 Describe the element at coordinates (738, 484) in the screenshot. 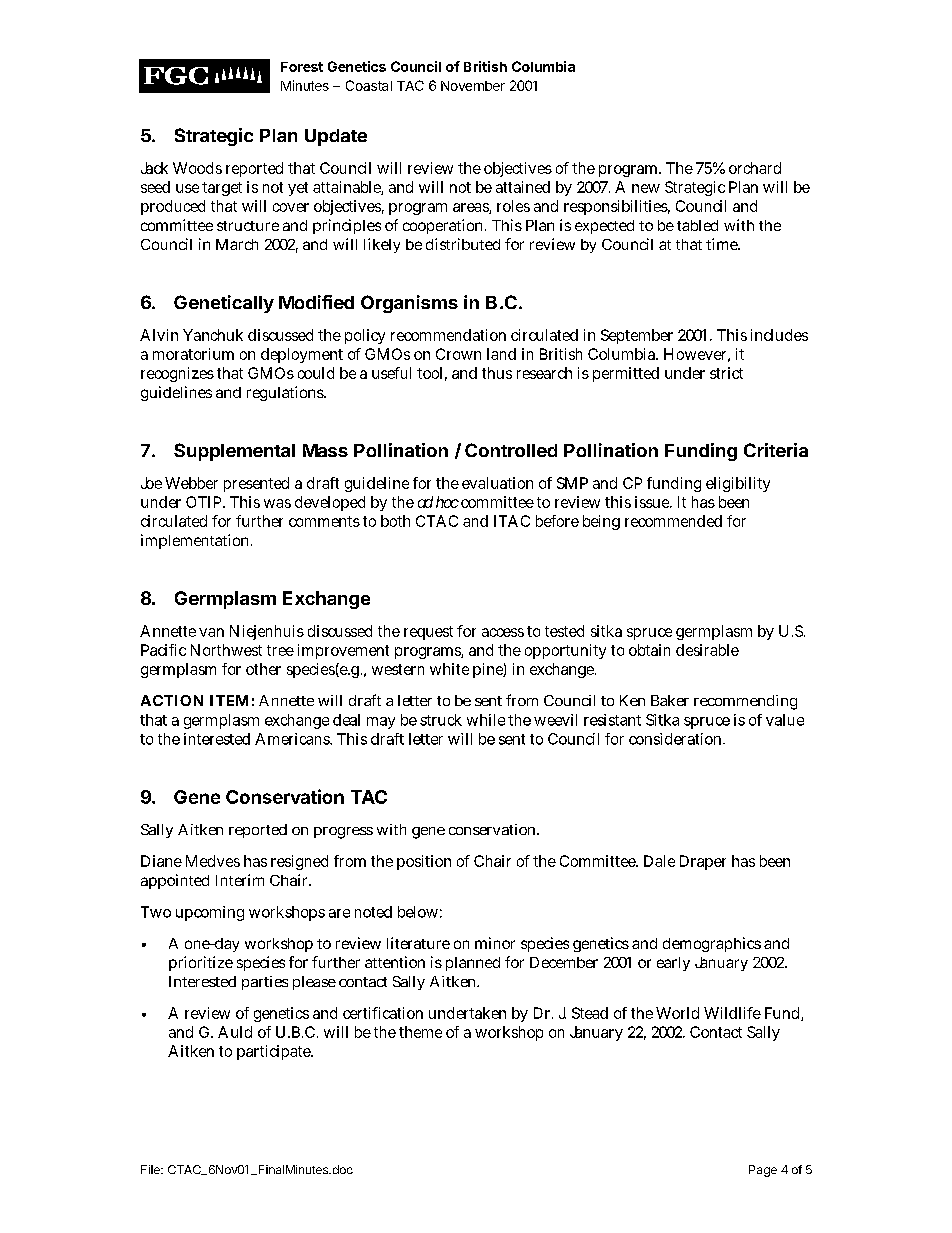

I see `eligibility` at that location.
